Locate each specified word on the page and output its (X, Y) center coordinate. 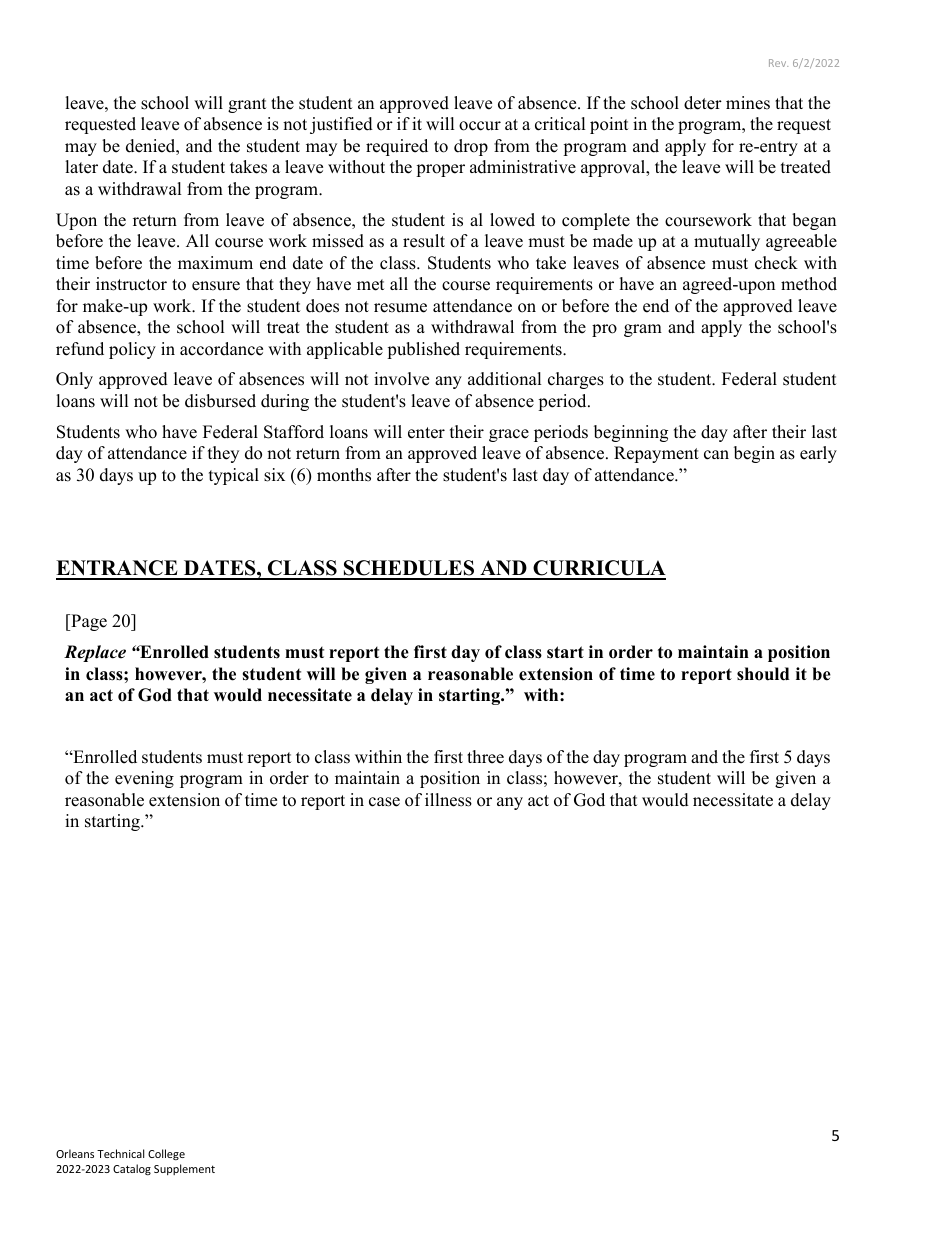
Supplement (184, 1169)
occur (480, 126)
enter (426, 433)
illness (448, 800)
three (485, 757)
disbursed (220, 401)
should (763, 674)
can (716, 455)
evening (144, 779)
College (166, 1154)
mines (748, 103)
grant (247, 105)
